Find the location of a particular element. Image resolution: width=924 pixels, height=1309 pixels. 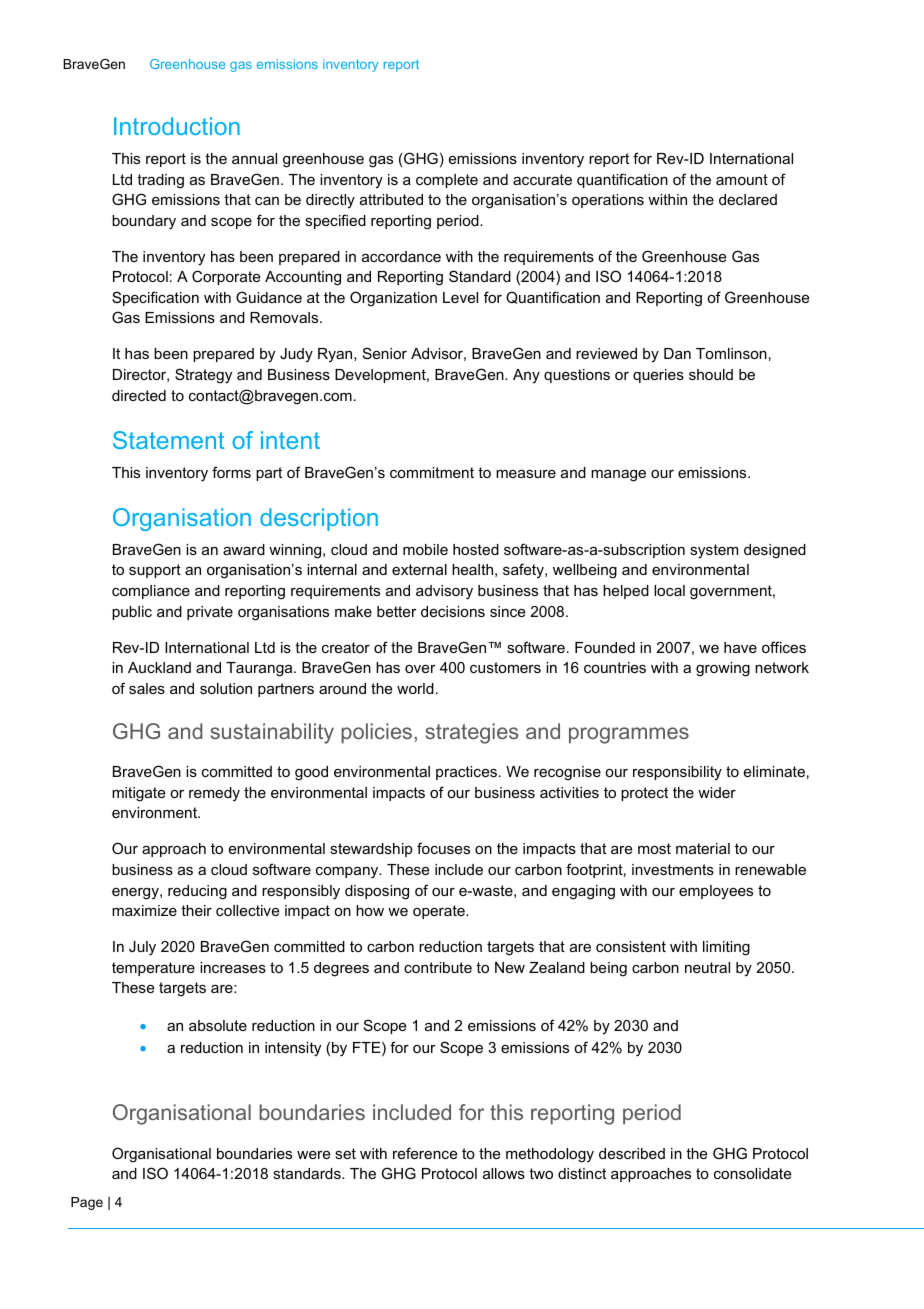

operate is located at coordinates (440, 912).
